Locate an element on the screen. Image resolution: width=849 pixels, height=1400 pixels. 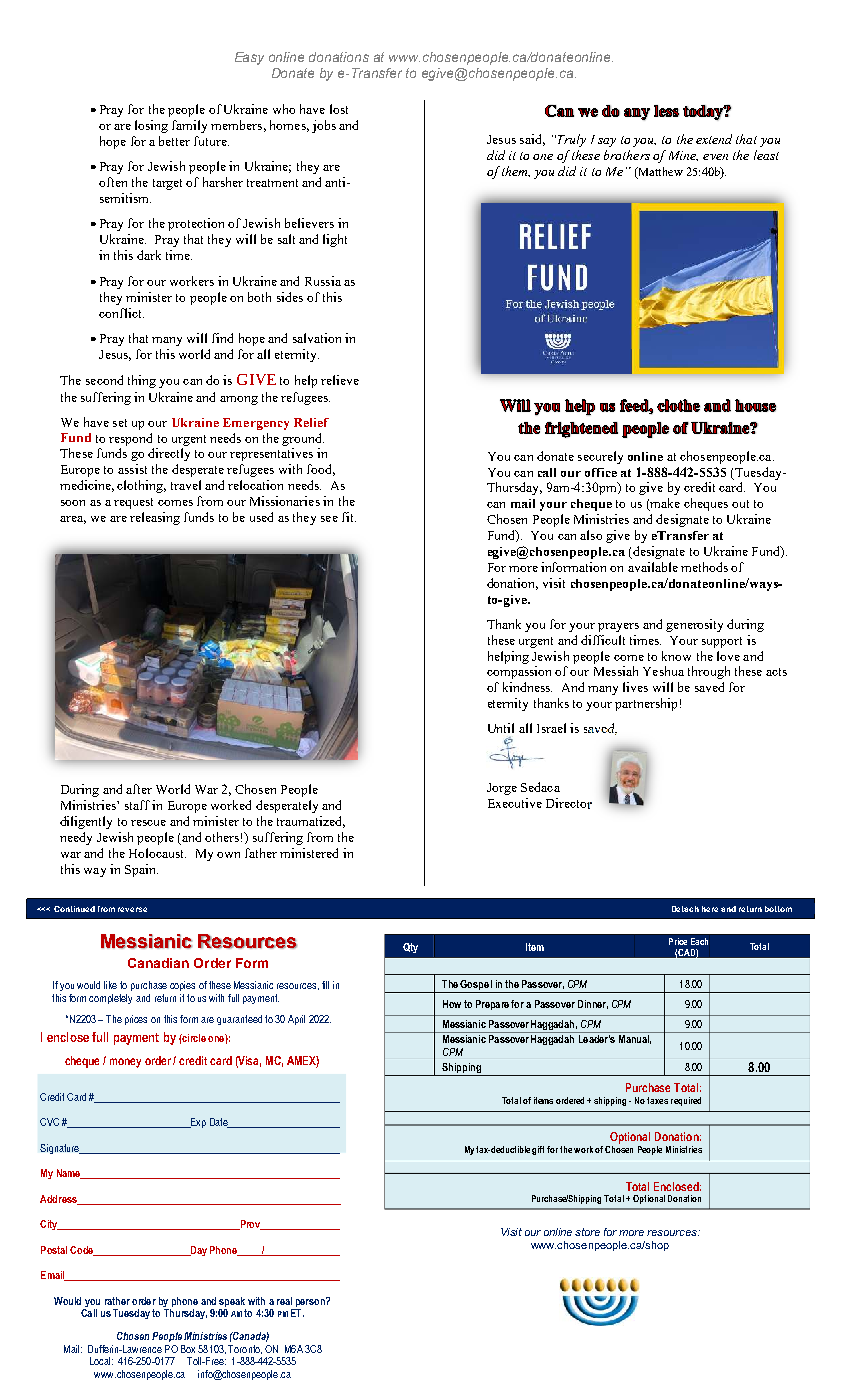
losing is located at coordinates (151, 126).
